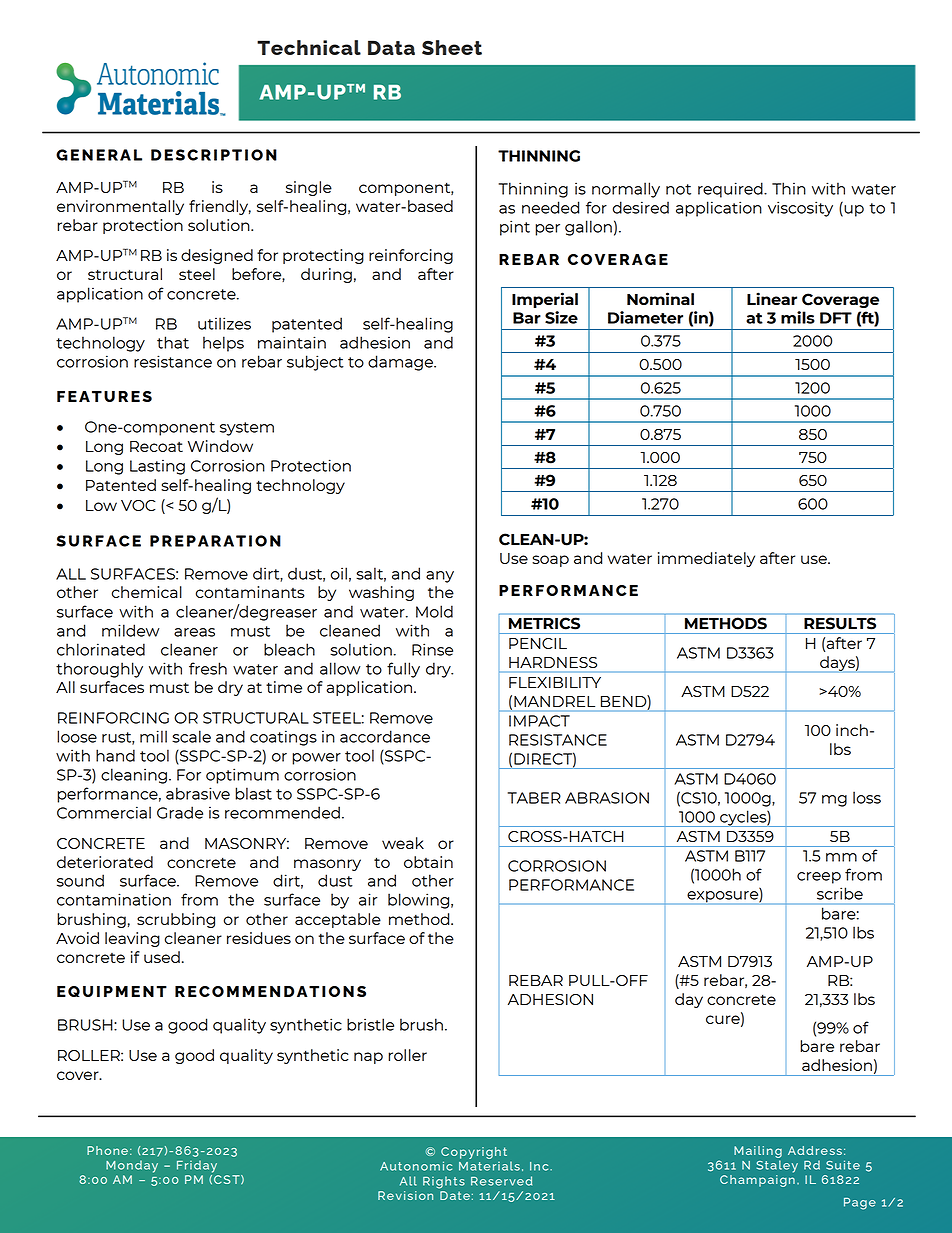 This screenshot has width=952, height=1233. What do you see at coordinates (194, 632) in the screenshot?
I see `areas` at bounding box center [194, 632].
